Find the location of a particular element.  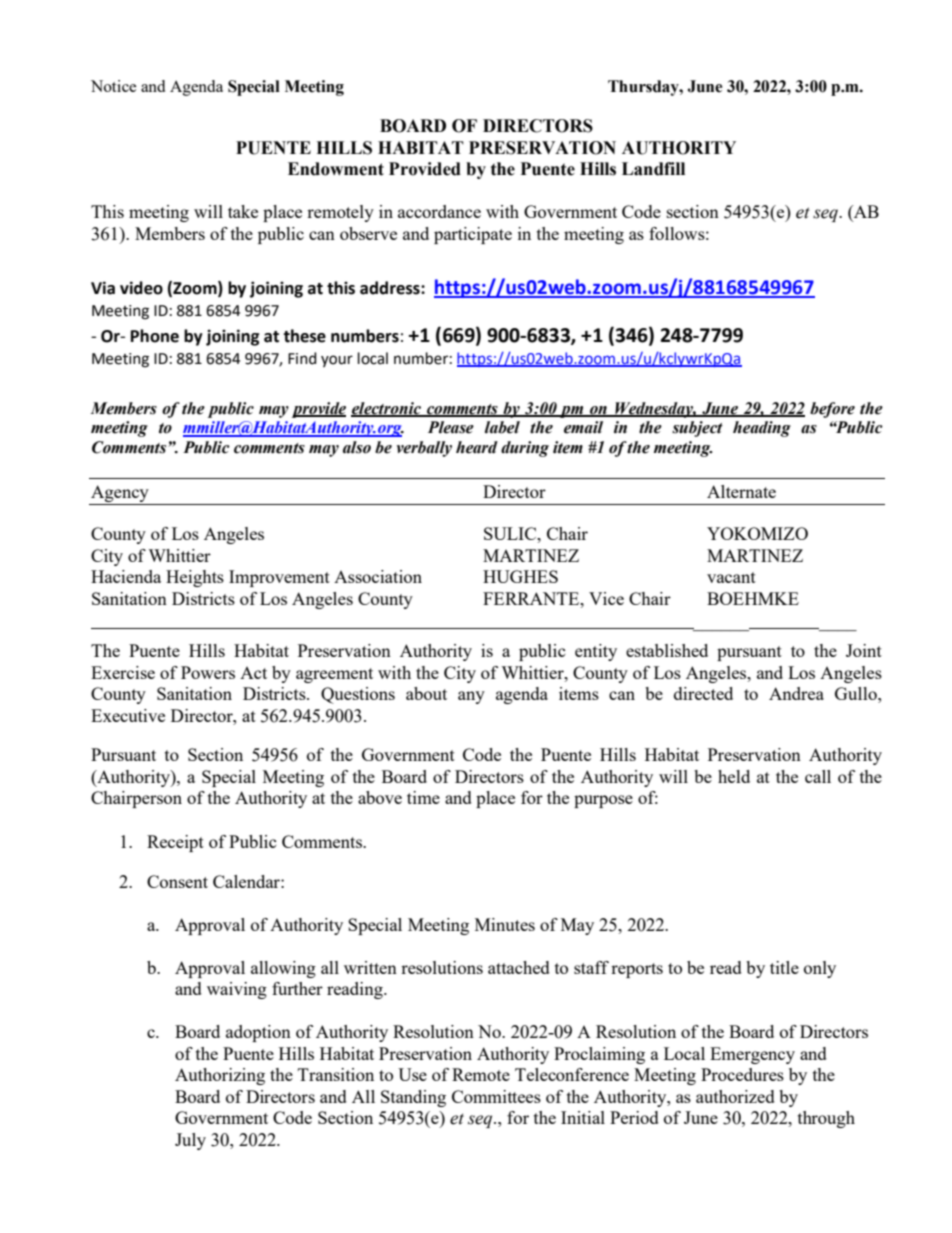

Notice is located at coordinates (113, 86).
